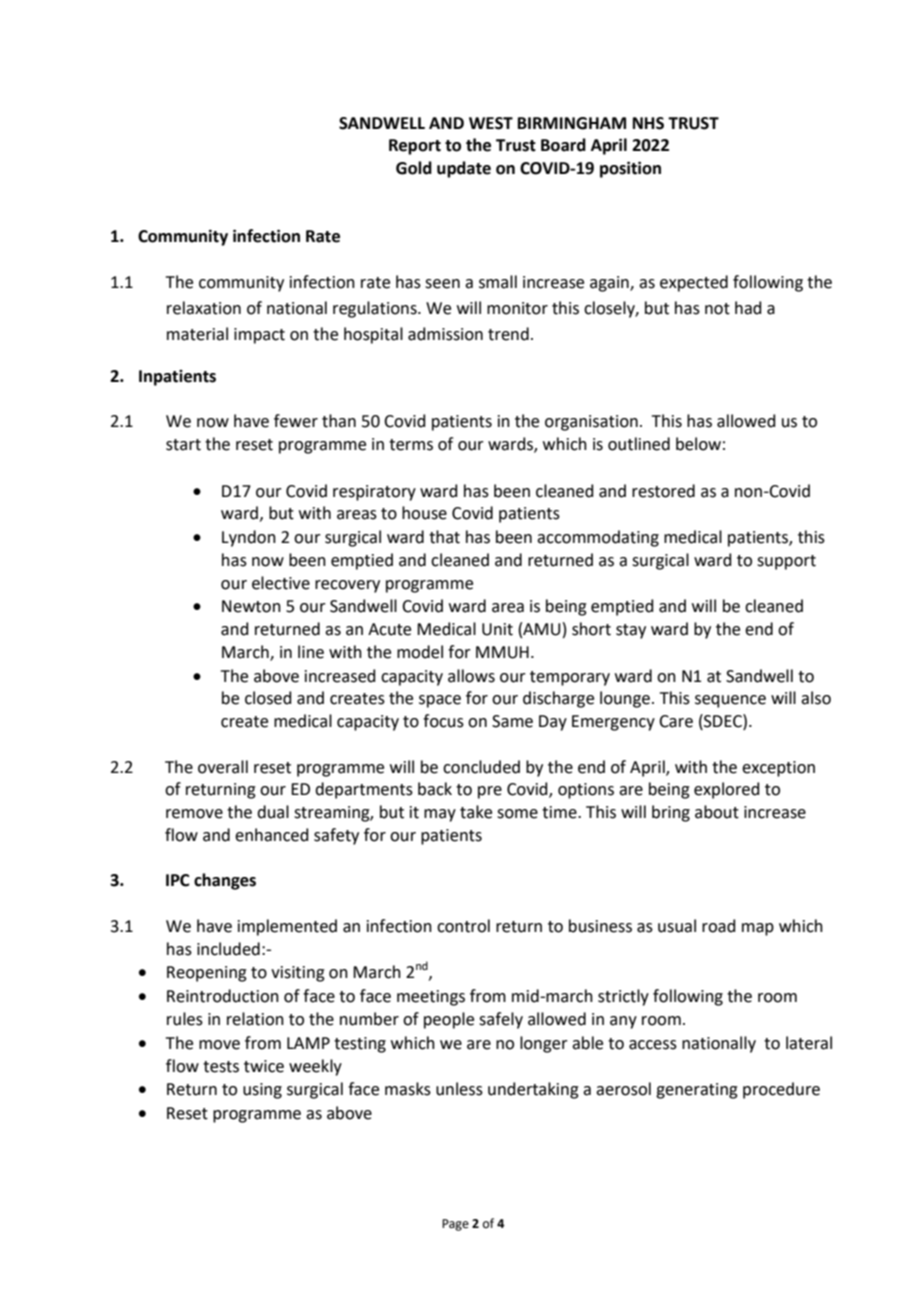  Describe the element at coordinates (414, 168) in the page. I see `Gold` at that location.
